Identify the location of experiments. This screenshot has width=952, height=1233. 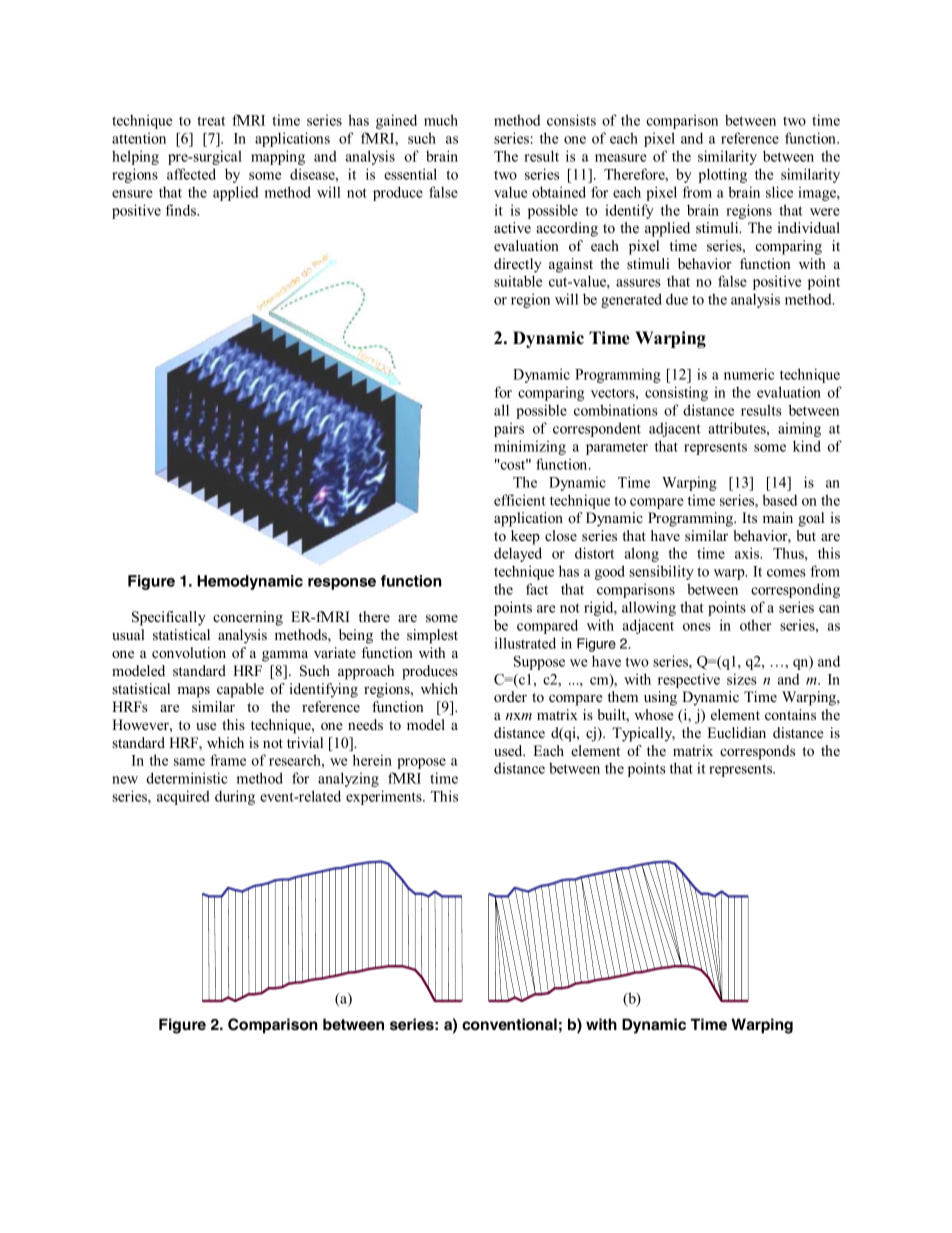
(385, 797).
